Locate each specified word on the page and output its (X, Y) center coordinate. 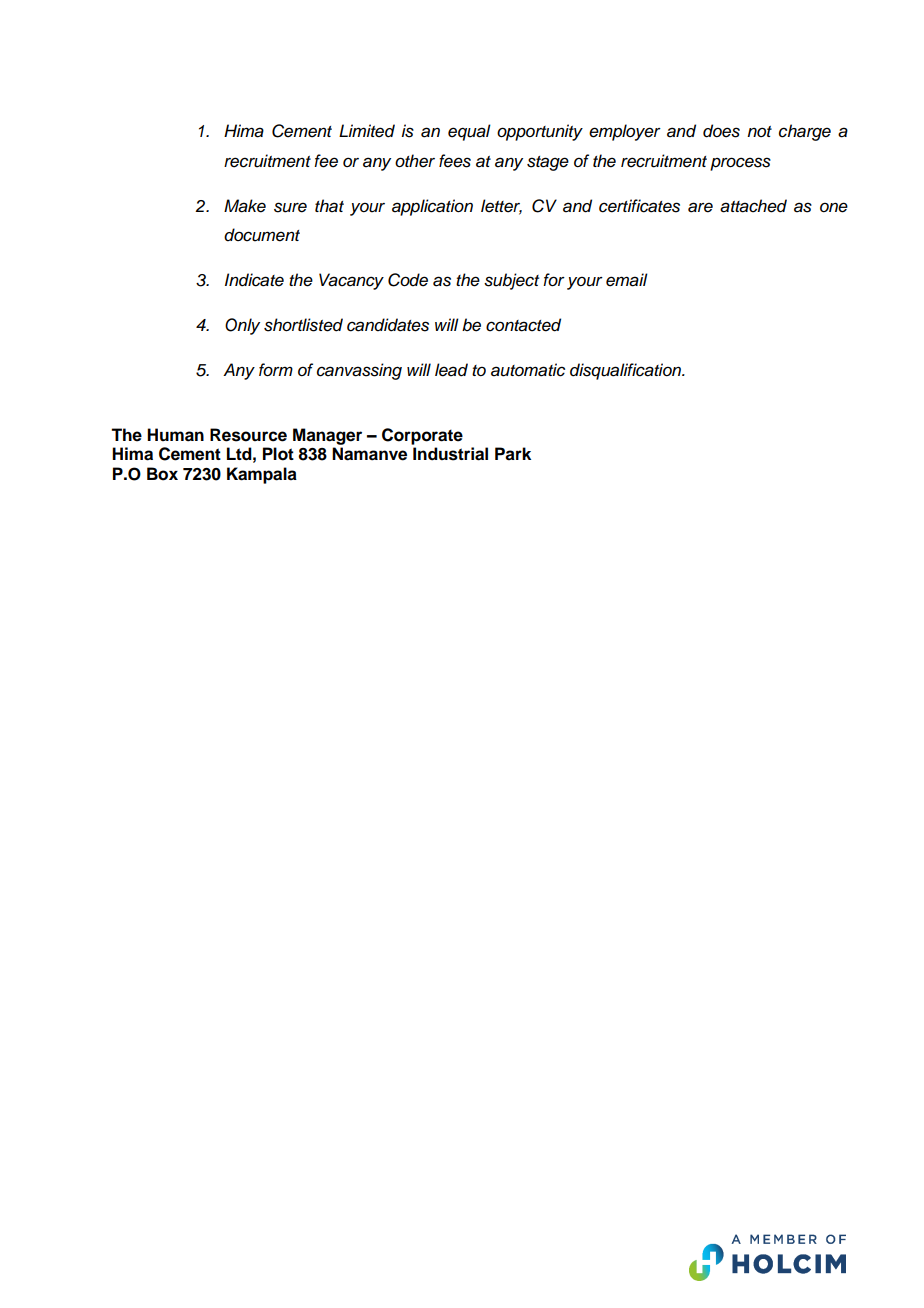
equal (469, 132)
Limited (367, 131)
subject (511, 281)
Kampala (262, 475)
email (627, 280)
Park (513, 454)
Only (242, 326)
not (759, 131)
